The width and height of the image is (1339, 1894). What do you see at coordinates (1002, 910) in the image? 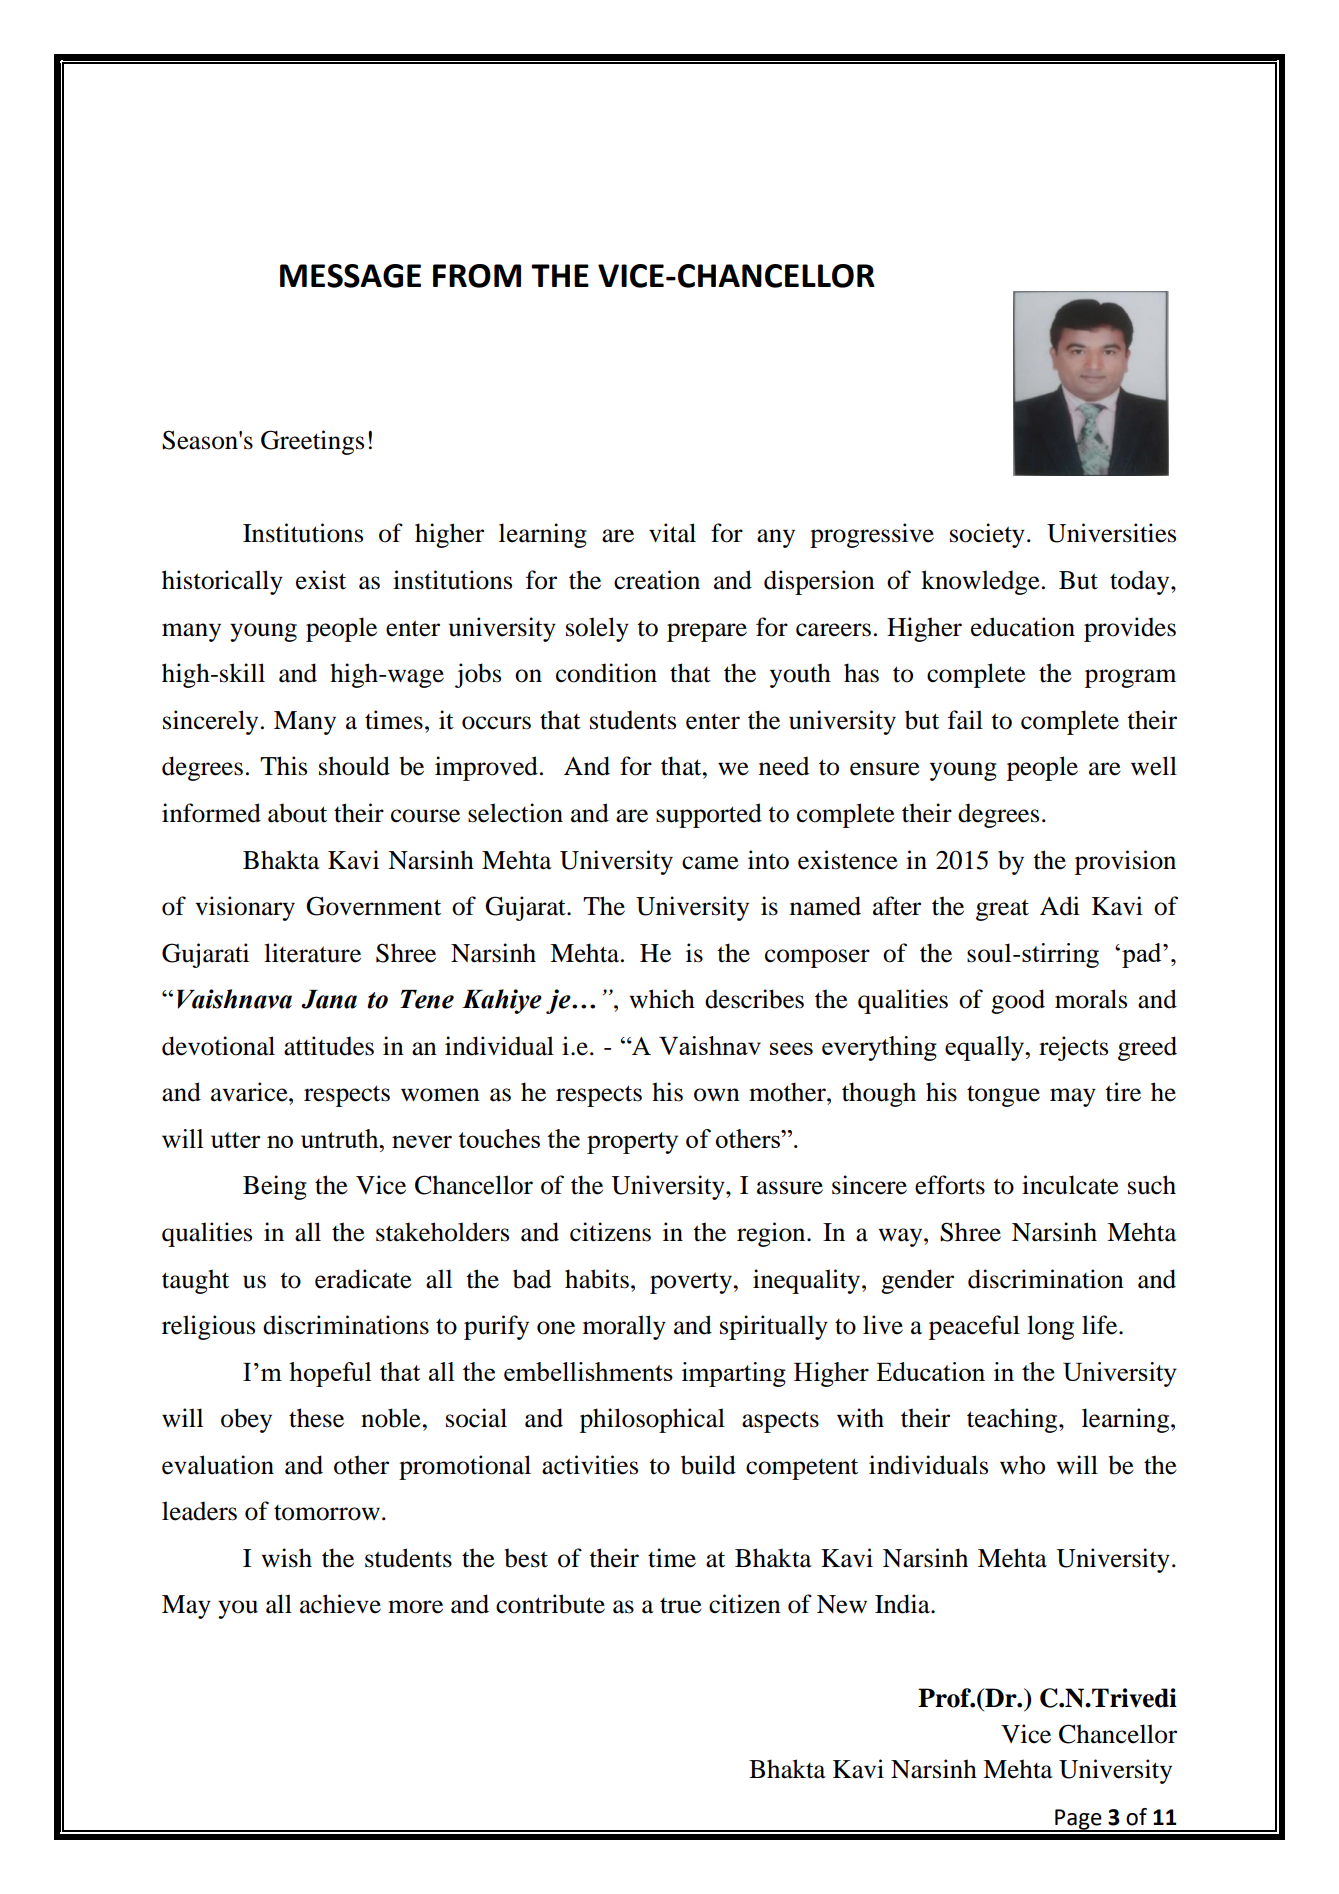
I see `great` at bounding box center [1002, 910].
